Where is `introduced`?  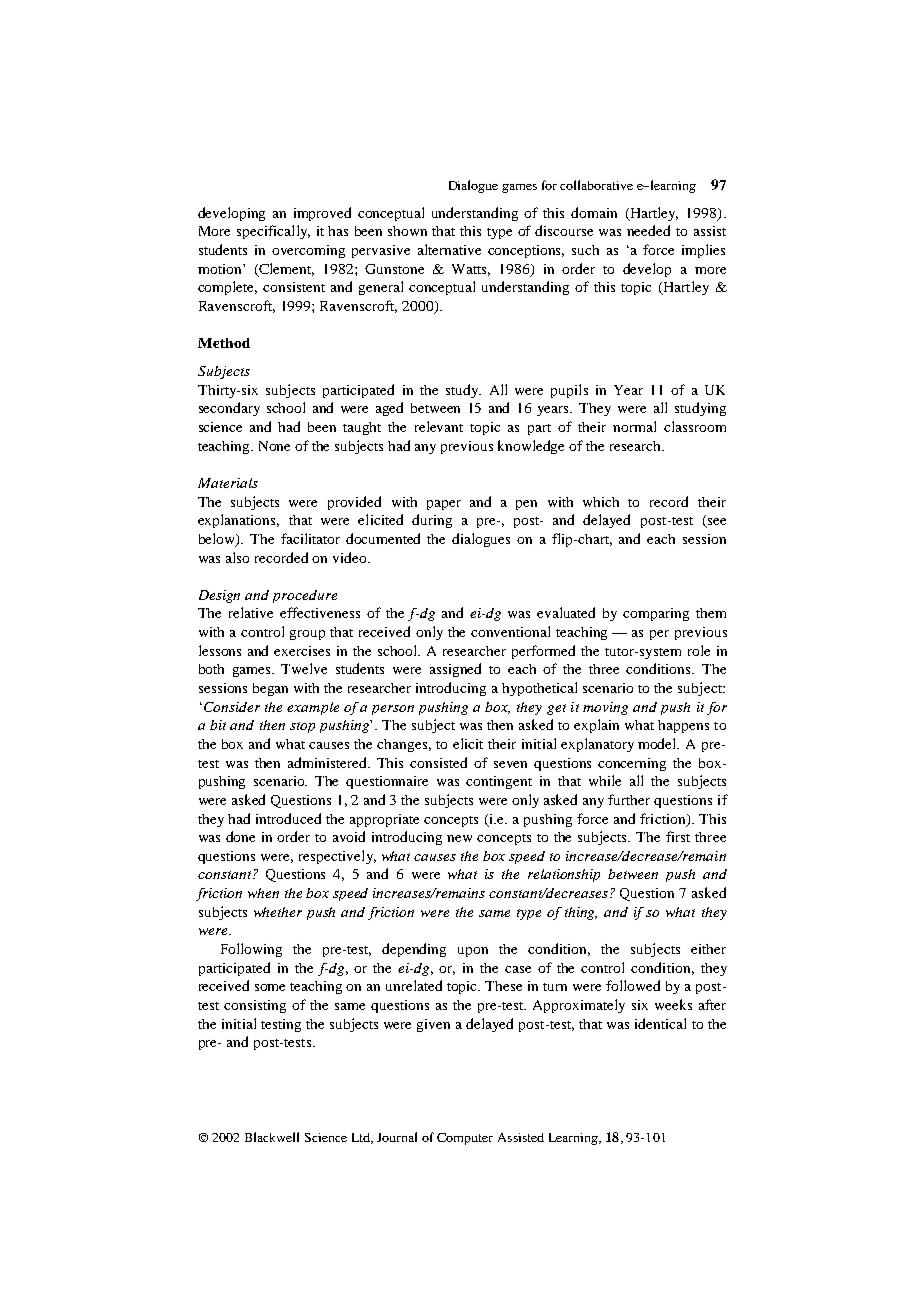
introduced is located at coordinates (288, 818).
